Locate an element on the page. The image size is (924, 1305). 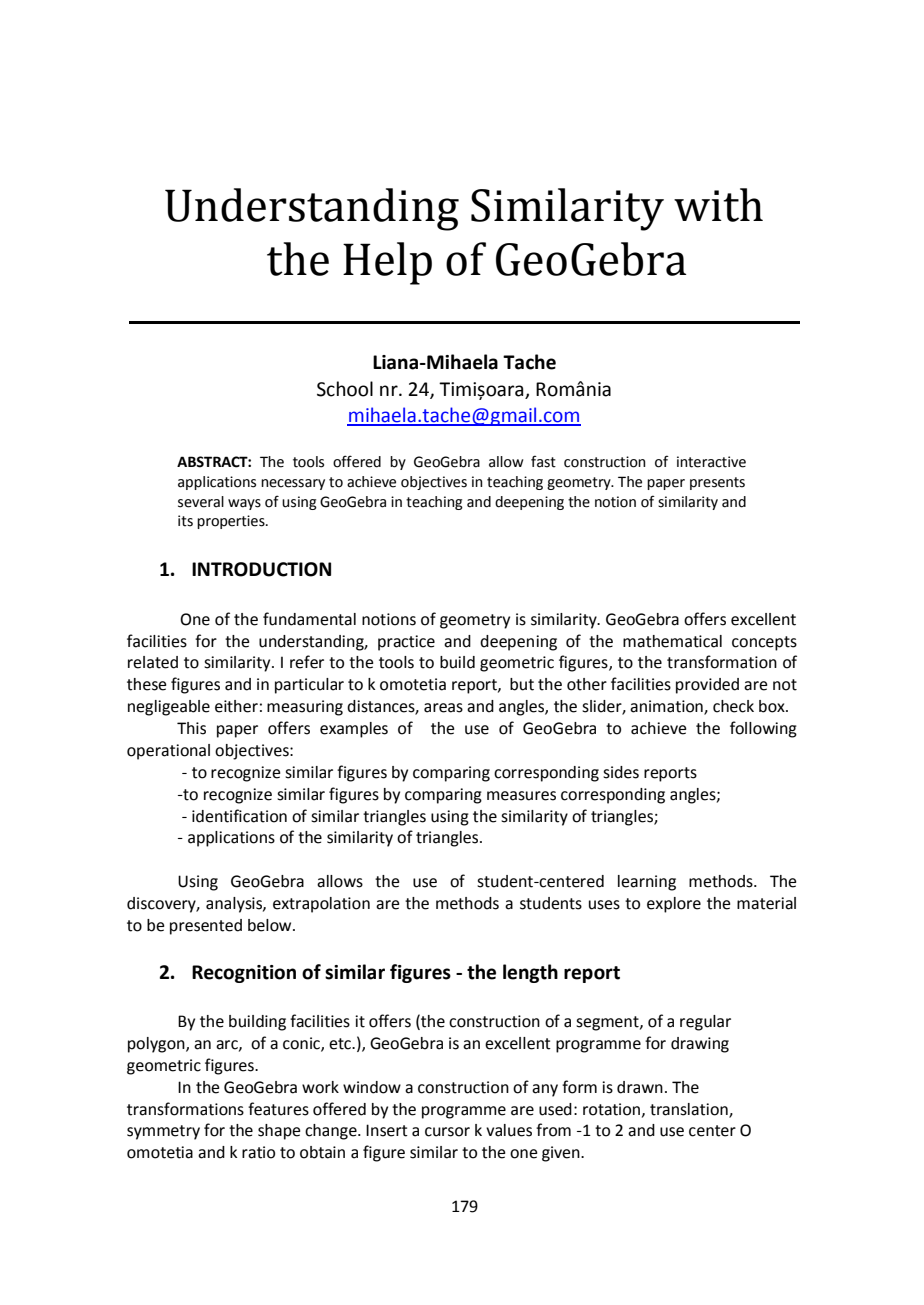
presented is located at coordinates (206, 927).
